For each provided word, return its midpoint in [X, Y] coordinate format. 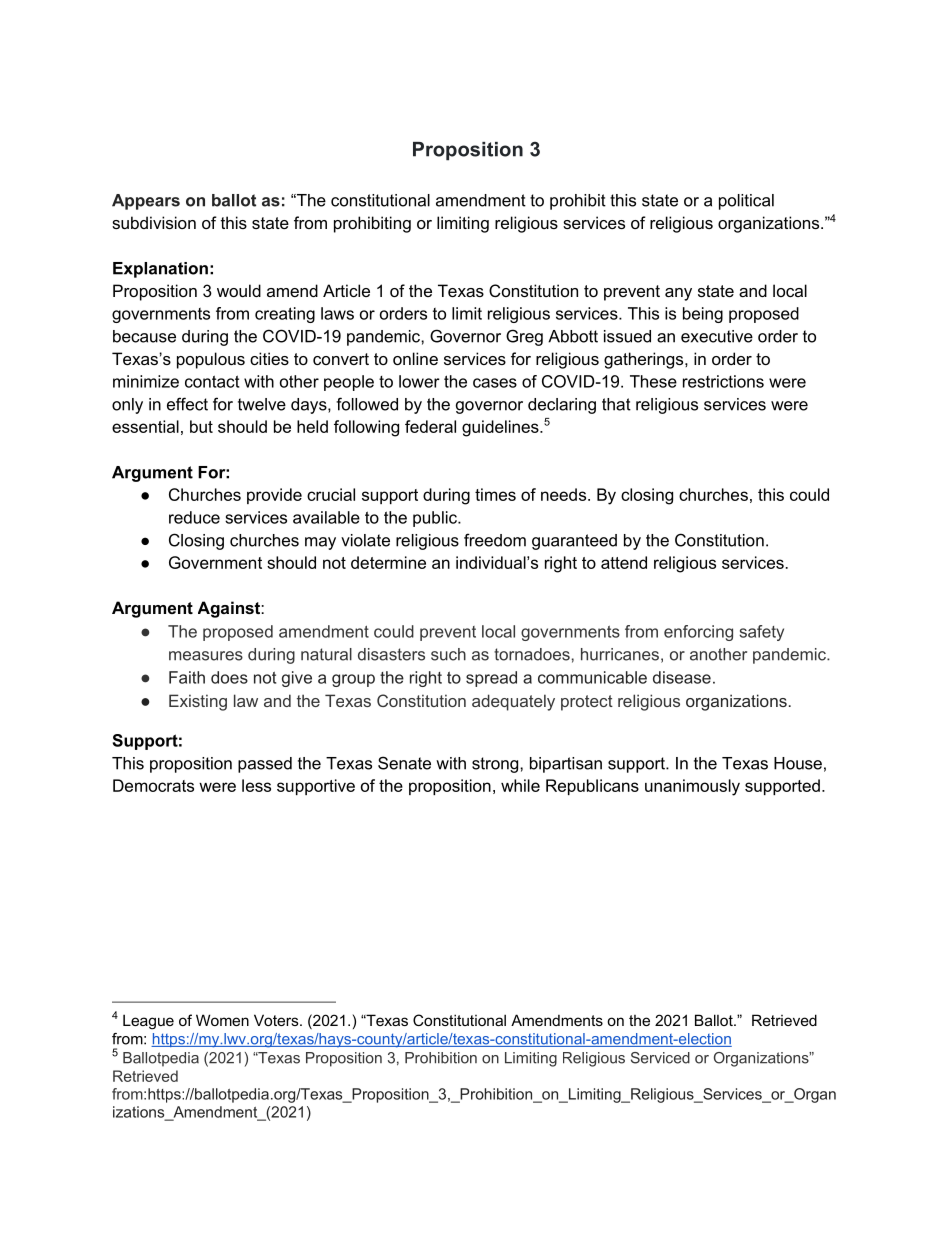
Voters [277, 1020]
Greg [524, 337]
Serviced [660, 1058]
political [746, 202]
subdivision [154, 222]
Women [222, 1020]
